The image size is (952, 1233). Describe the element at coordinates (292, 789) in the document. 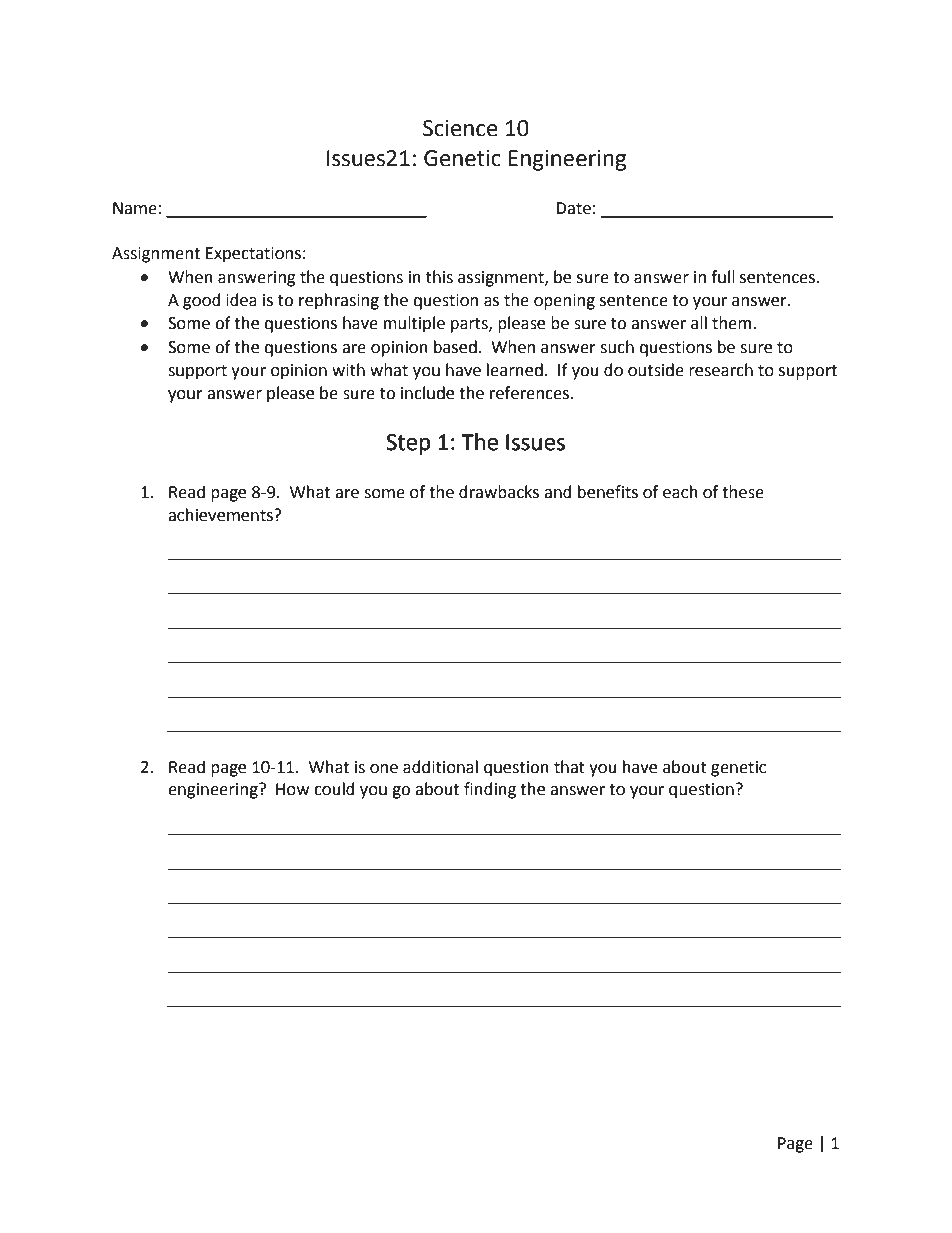

I see `How` at that location.
